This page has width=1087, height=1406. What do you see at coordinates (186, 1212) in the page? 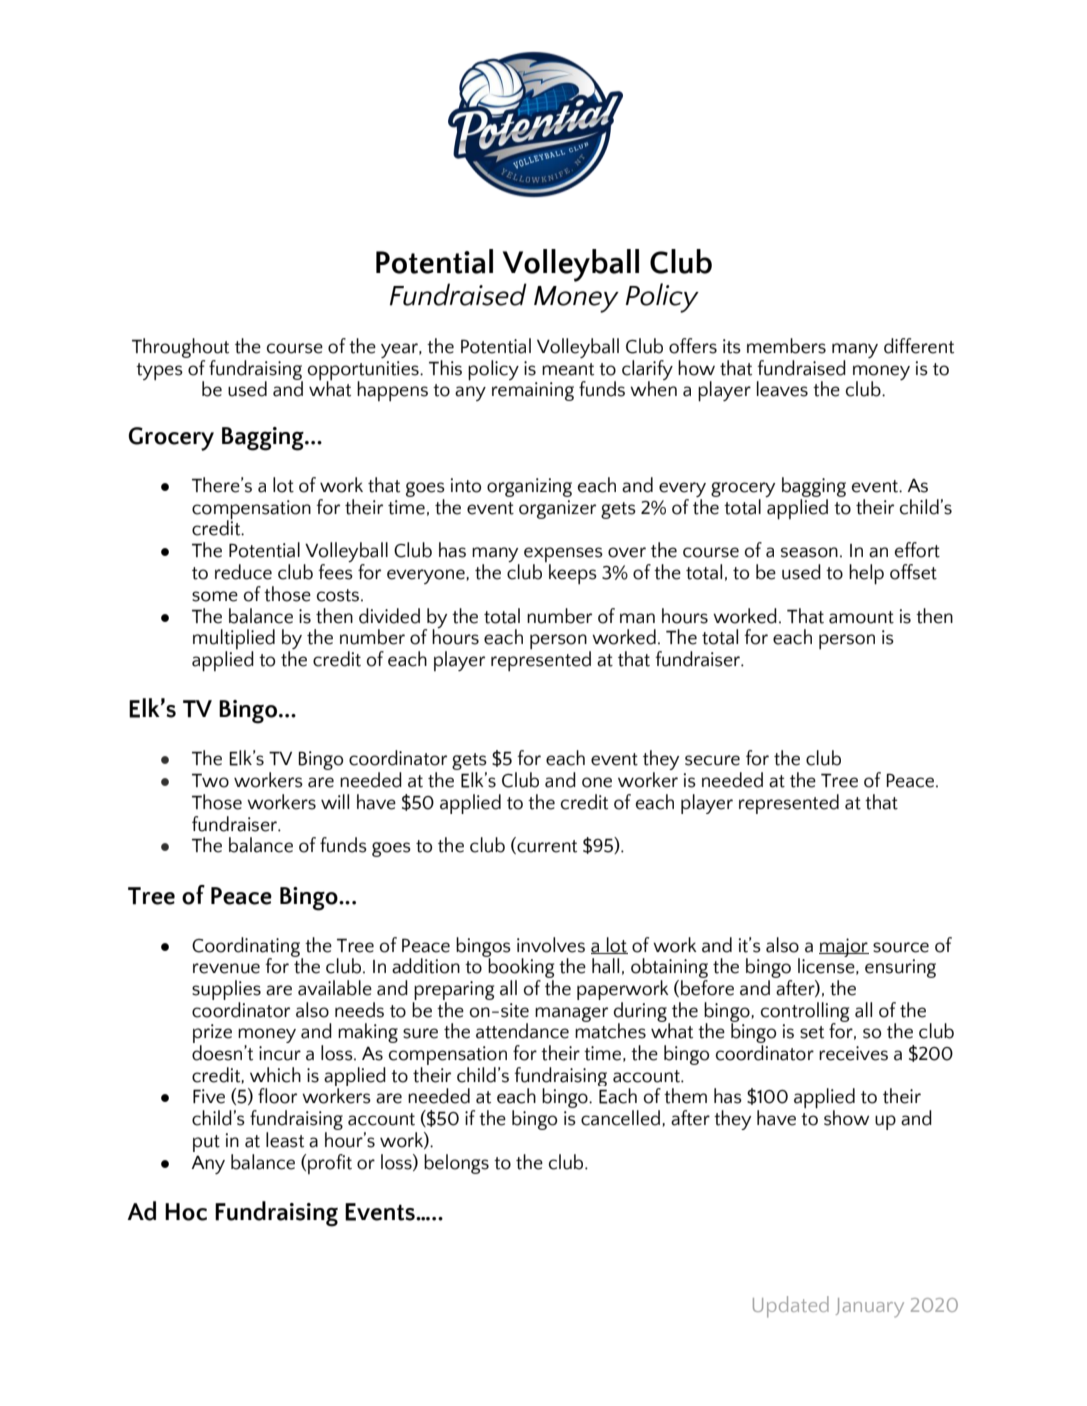
I see `Hoc` at bounding box center [186, 1212].
